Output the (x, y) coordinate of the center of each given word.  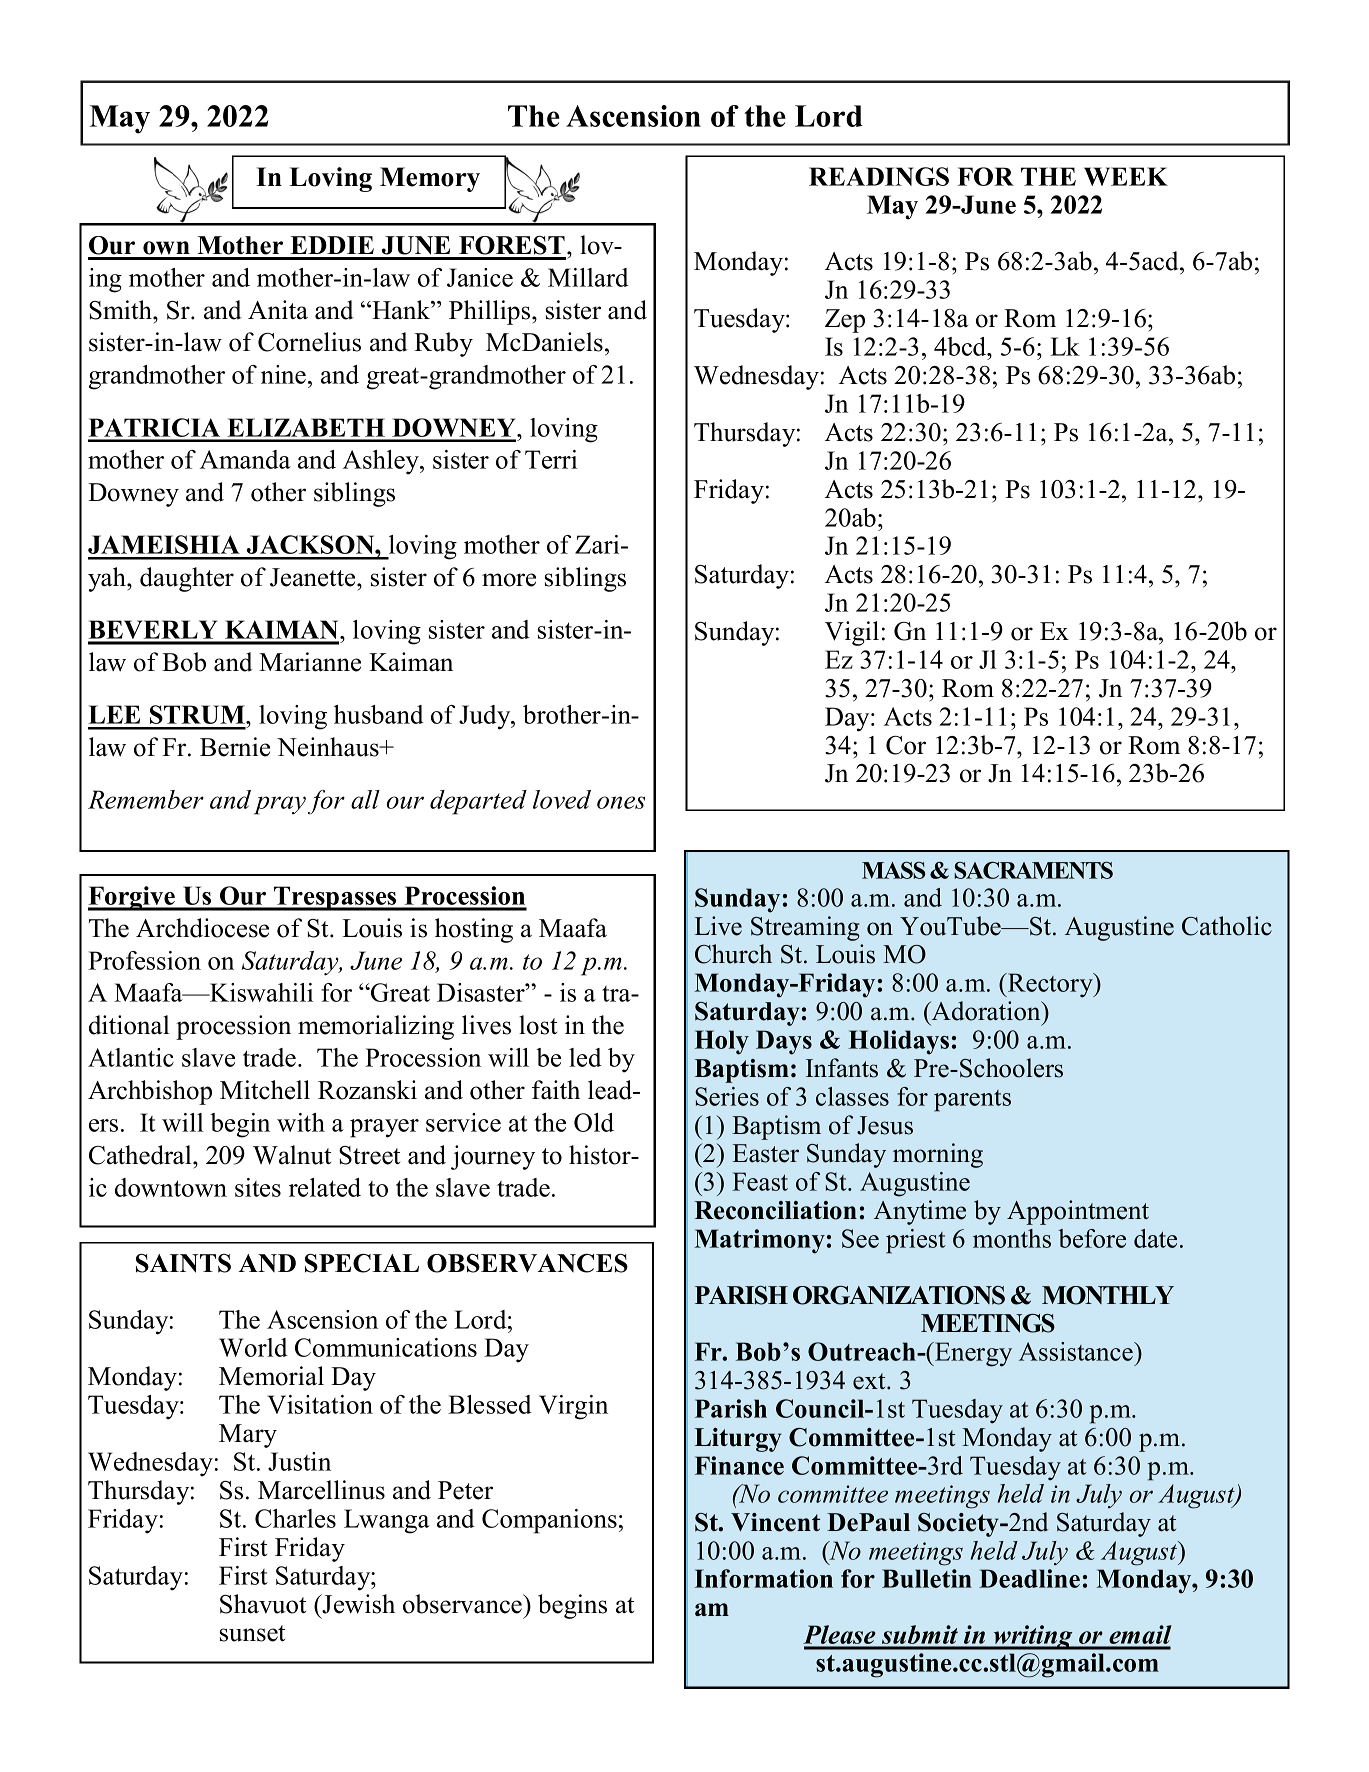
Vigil (852, 633)
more (509, 580)
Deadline (1029, 1578)
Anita (278, 310)
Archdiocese (202, 928)
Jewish (358, 1604)
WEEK (1126, 176)
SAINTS (183, 1263)
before (1092, 1238)
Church (733, 954)
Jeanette (314, 577)
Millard (588, 277)
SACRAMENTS (1033, 870)
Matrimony (759, 1241)
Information (763, 1578)
